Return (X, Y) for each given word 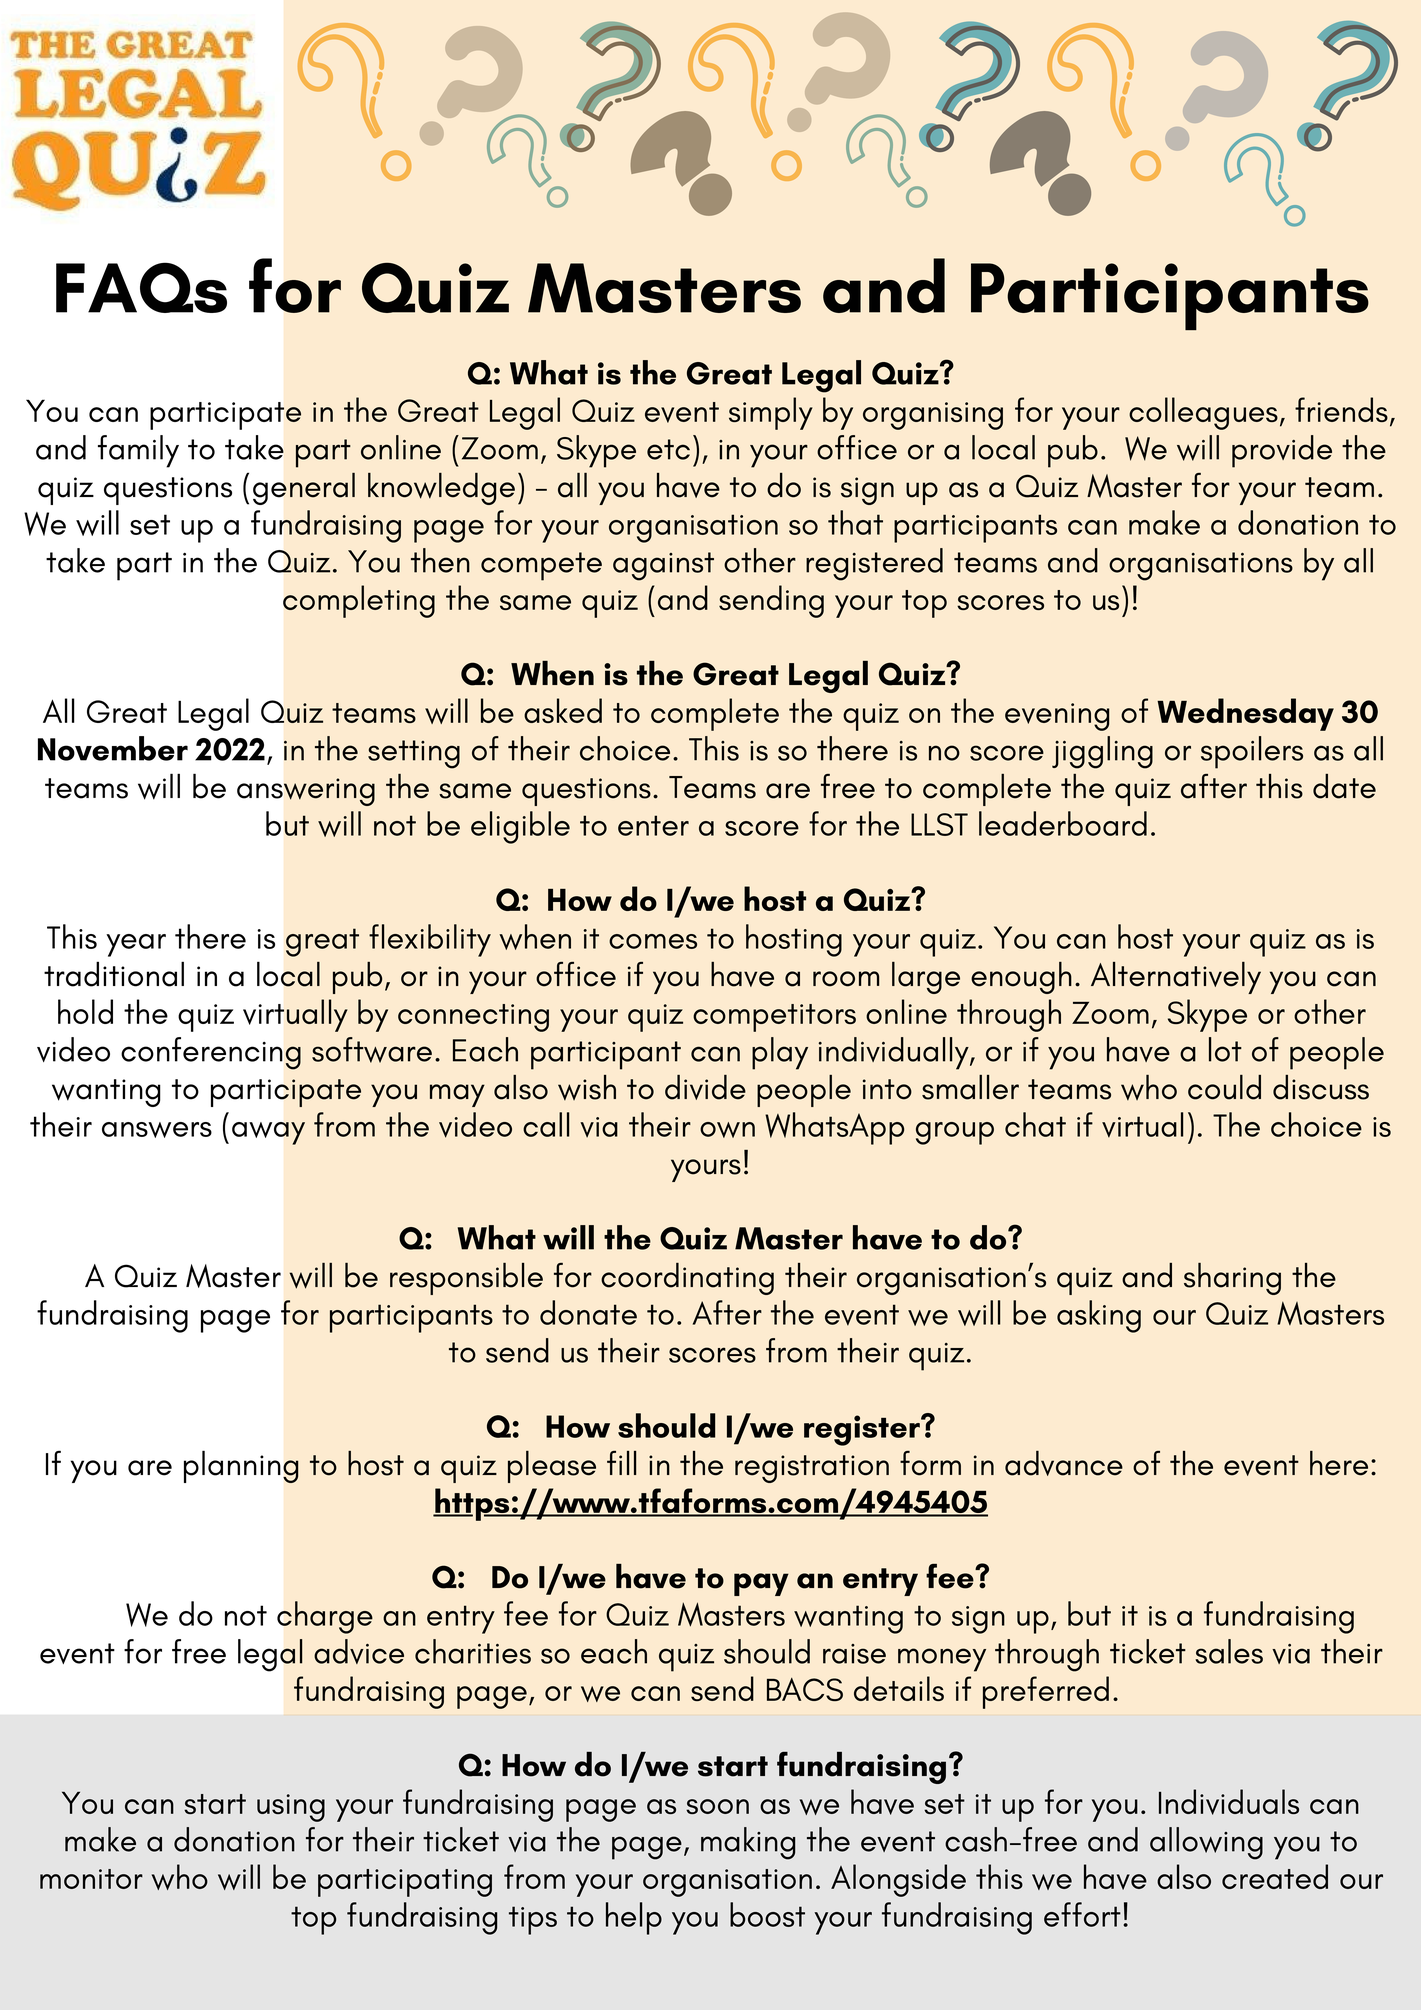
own (727, 1130)
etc (668, 449)
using (291, 1808)
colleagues (1203, 413)
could (1224, 1087)
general (304, 489)
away (268, 1133)
